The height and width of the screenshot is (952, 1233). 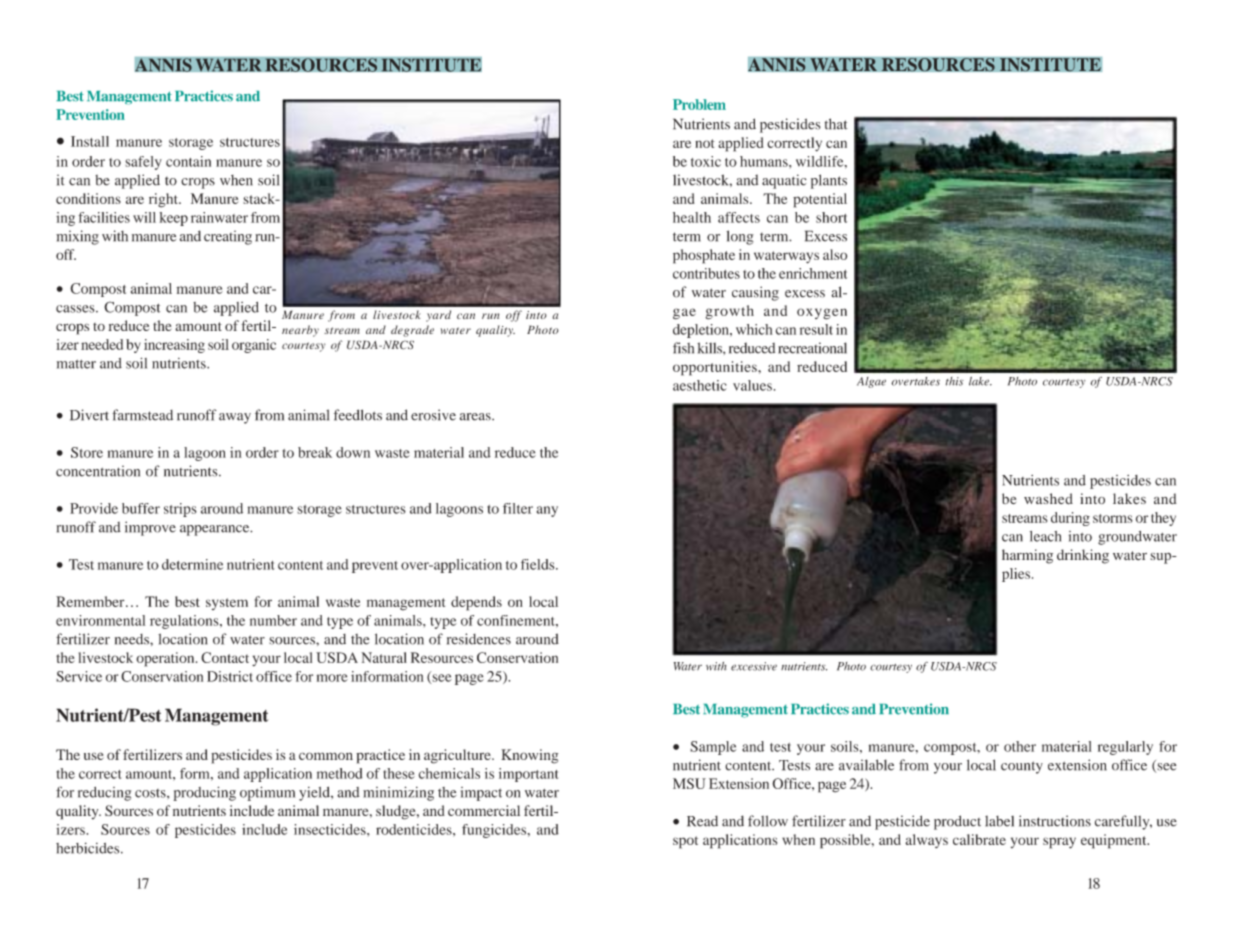 I want to click on strips, so click(x=180, y=510).
